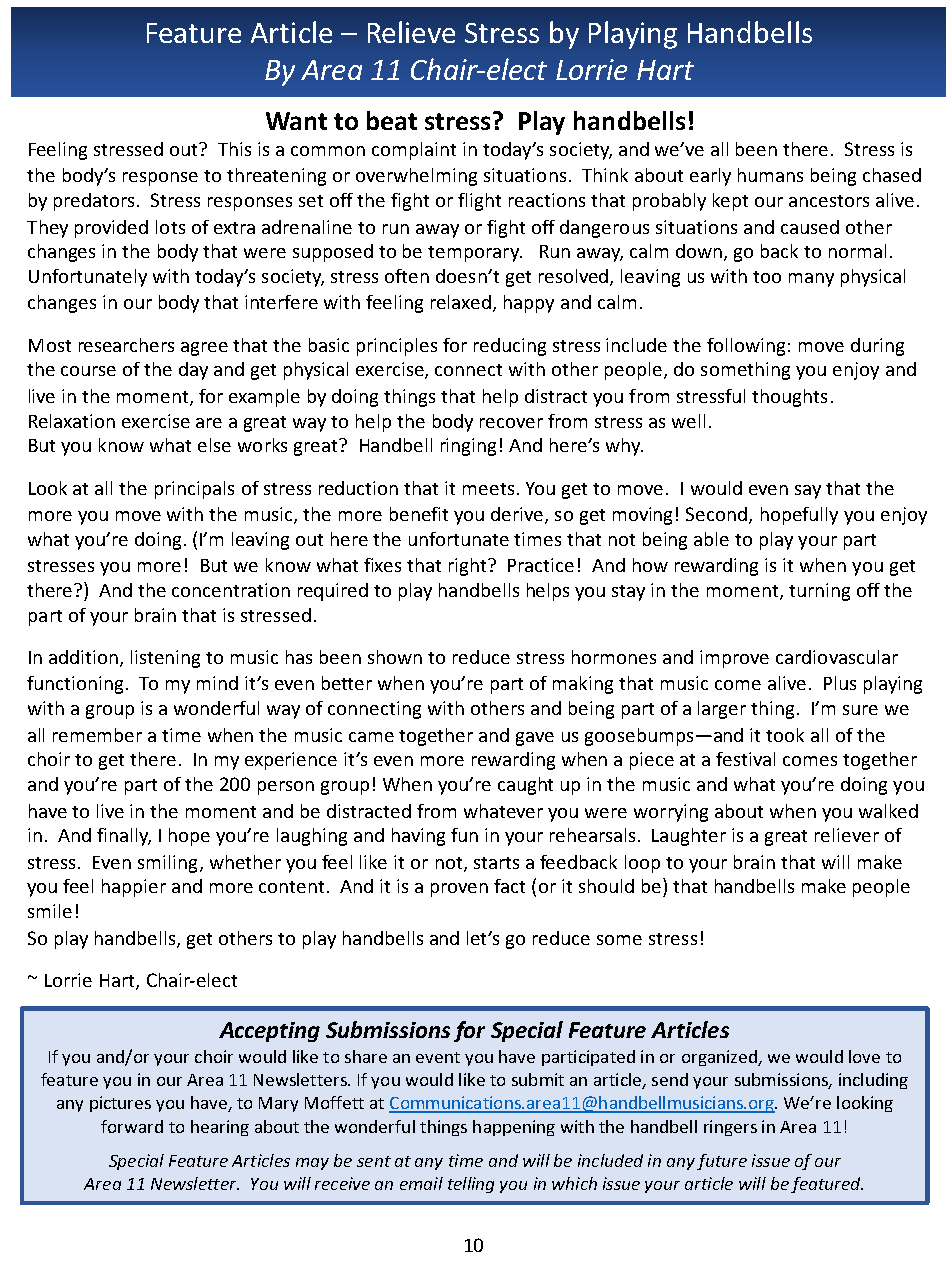 This document has width=952, height=1270. What do you see at coordinates (234, 149) in the document?
I see `This` at bounding box center [234, 149].
